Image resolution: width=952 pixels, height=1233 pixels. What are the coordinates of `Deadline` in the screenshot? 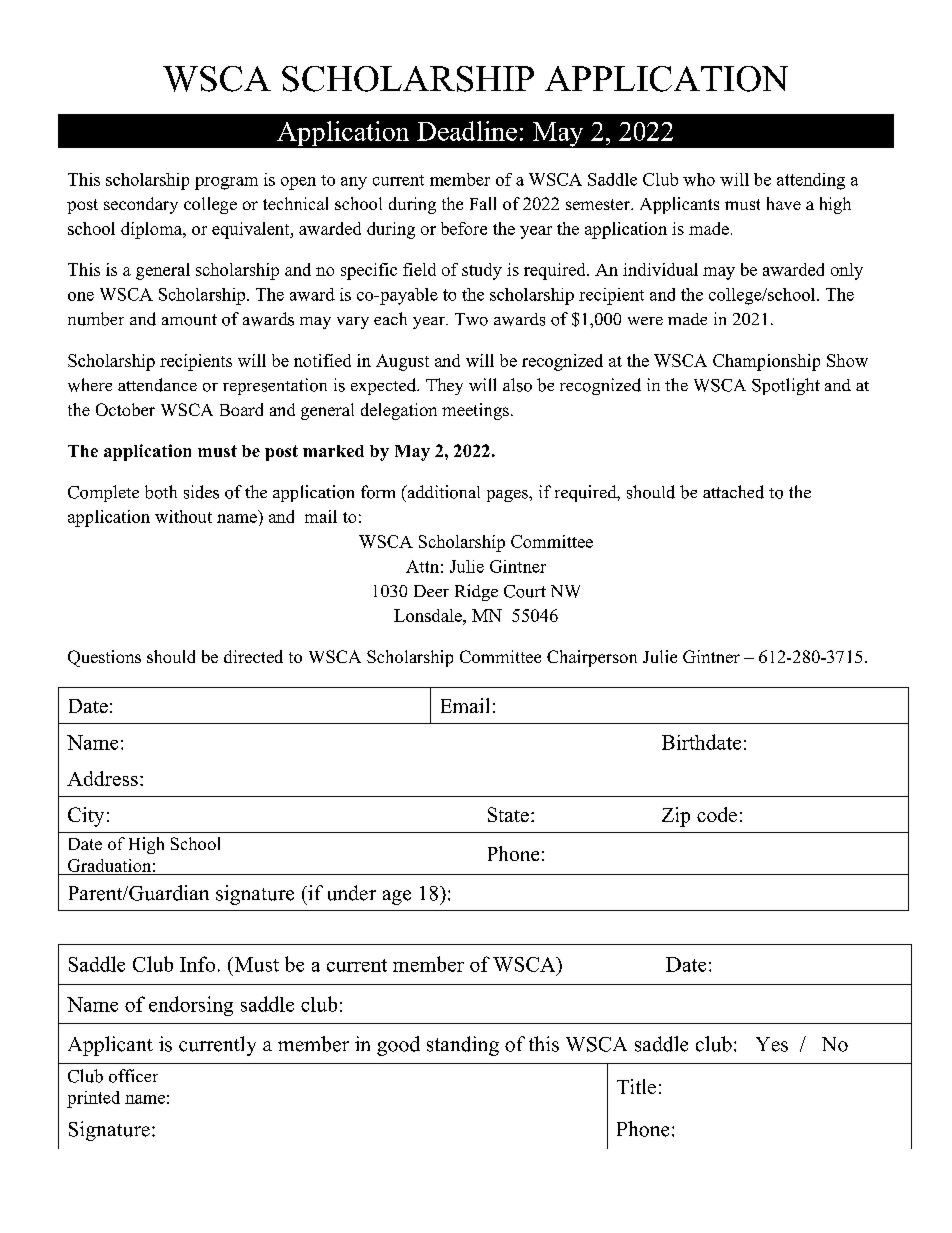 It's located at (467, 131).
